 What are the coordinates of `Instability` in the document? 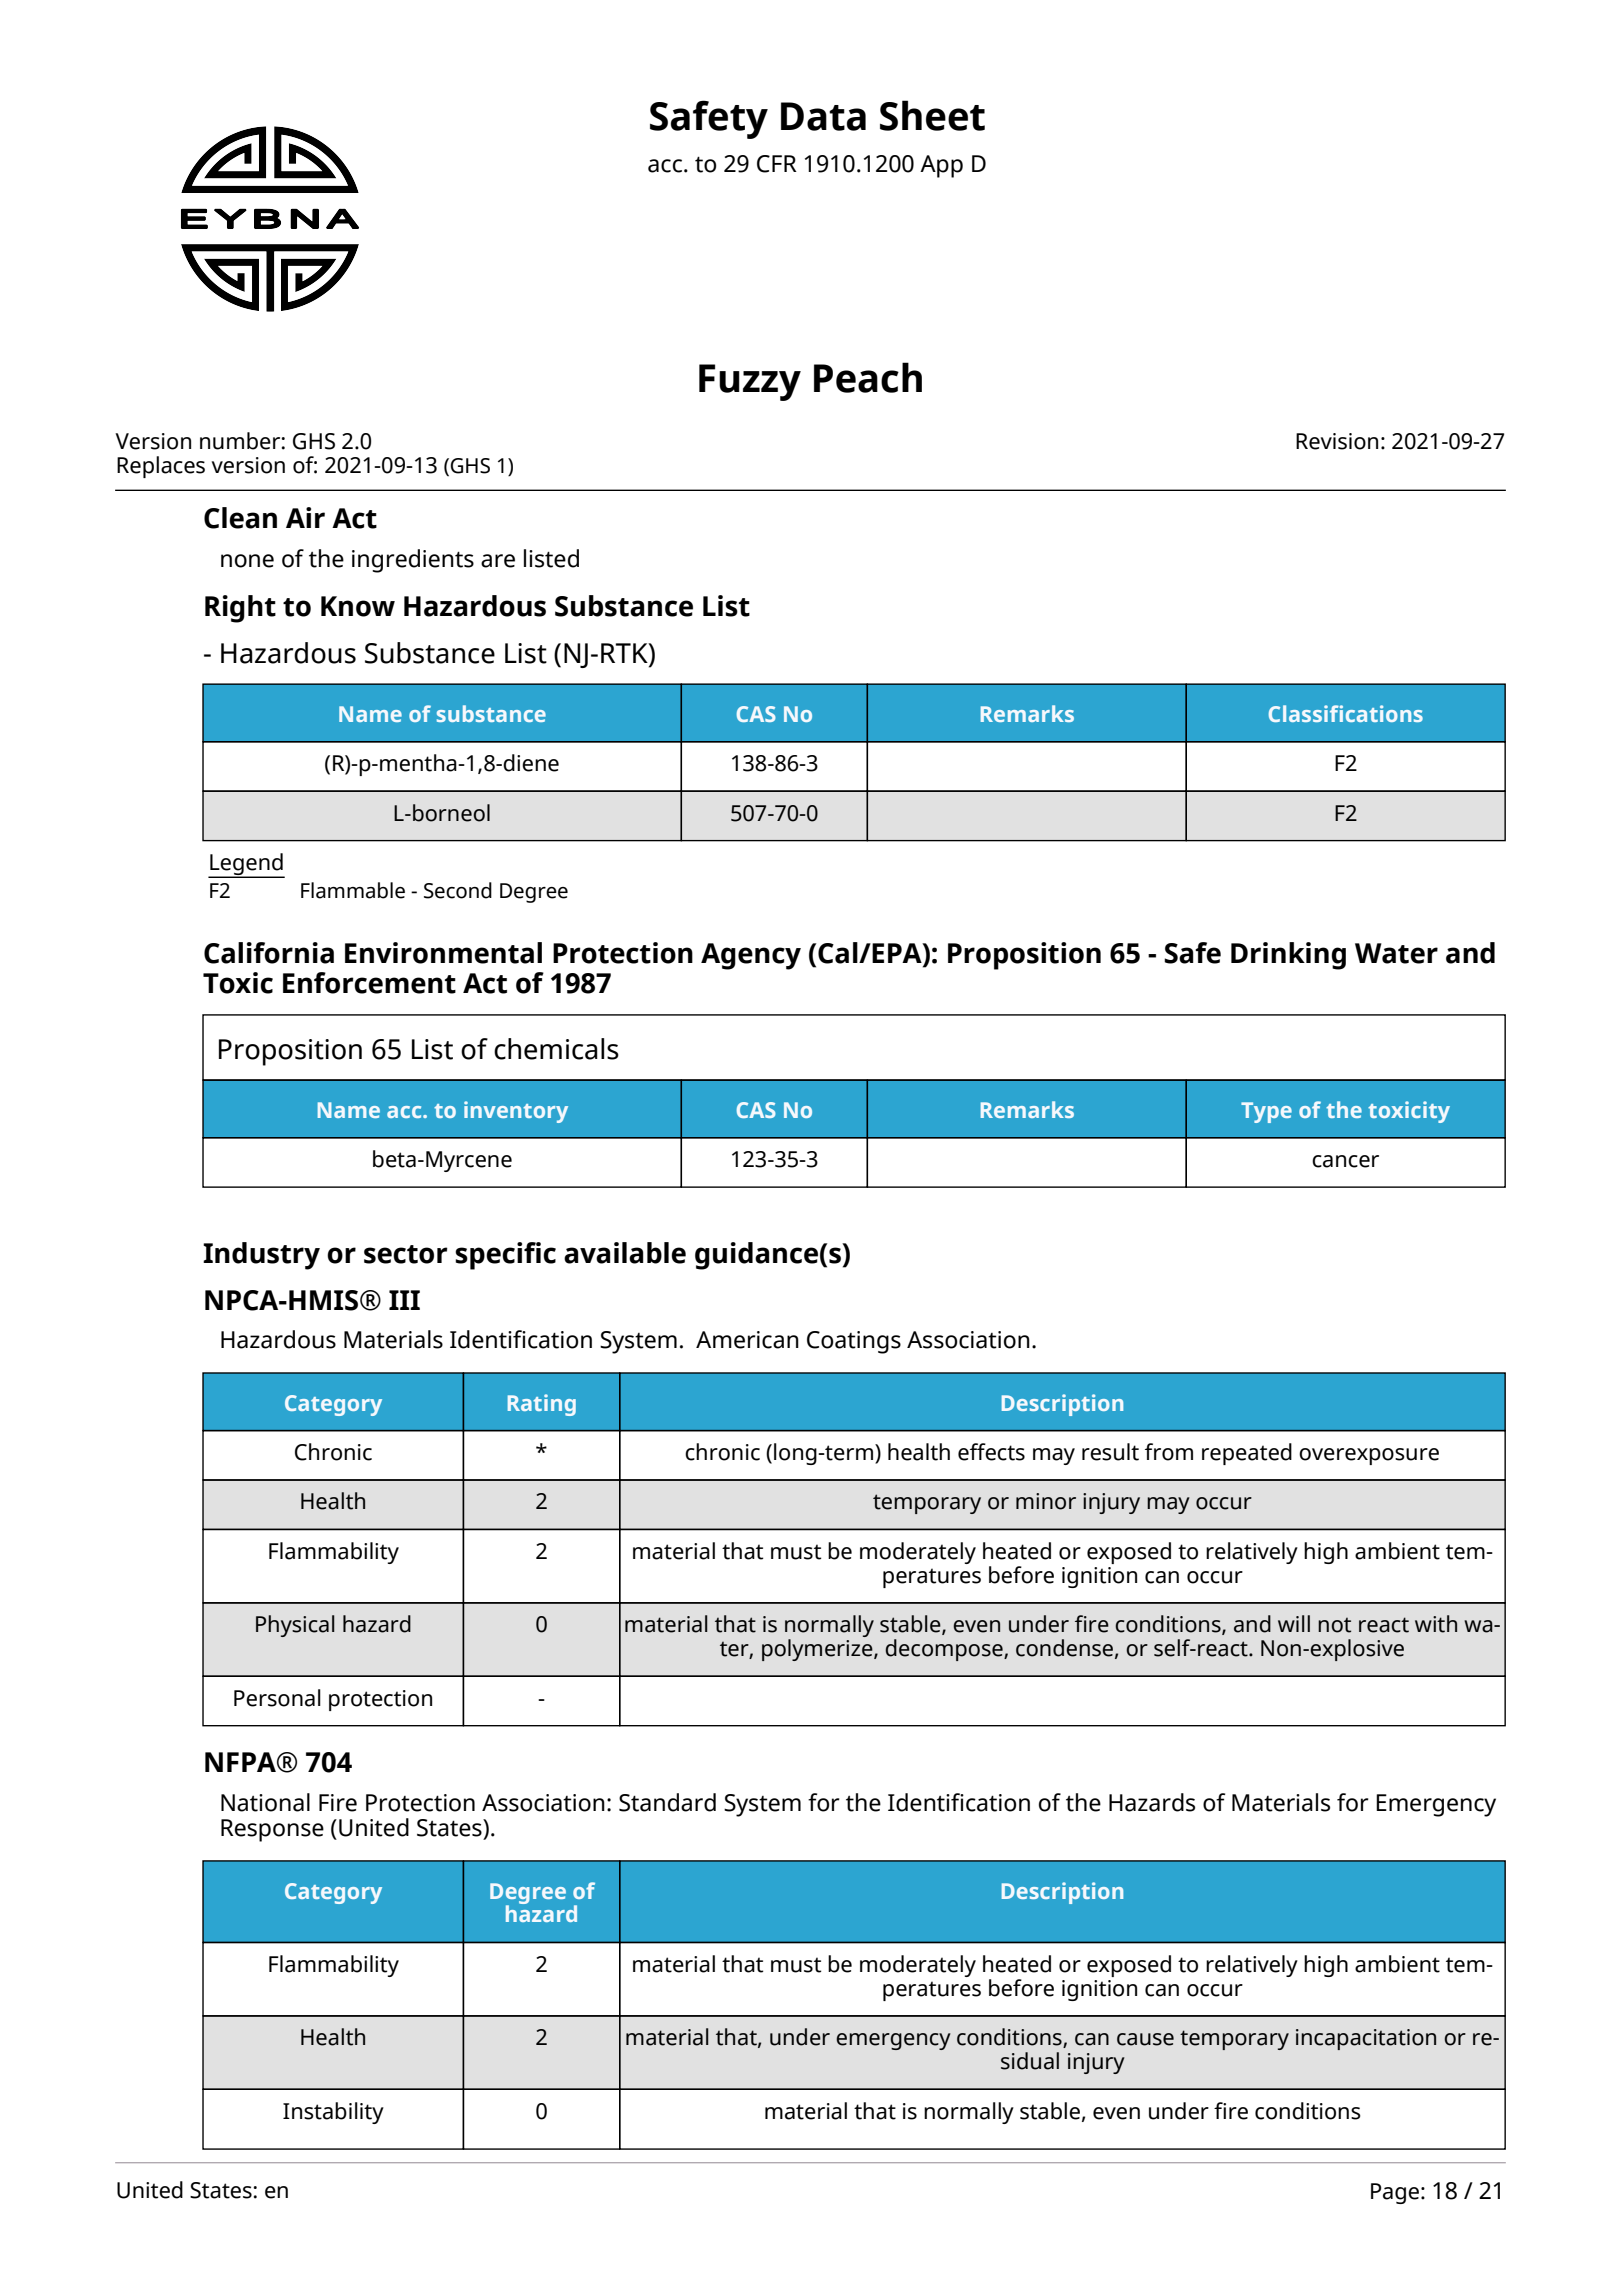 It's located at (333, 2113).
